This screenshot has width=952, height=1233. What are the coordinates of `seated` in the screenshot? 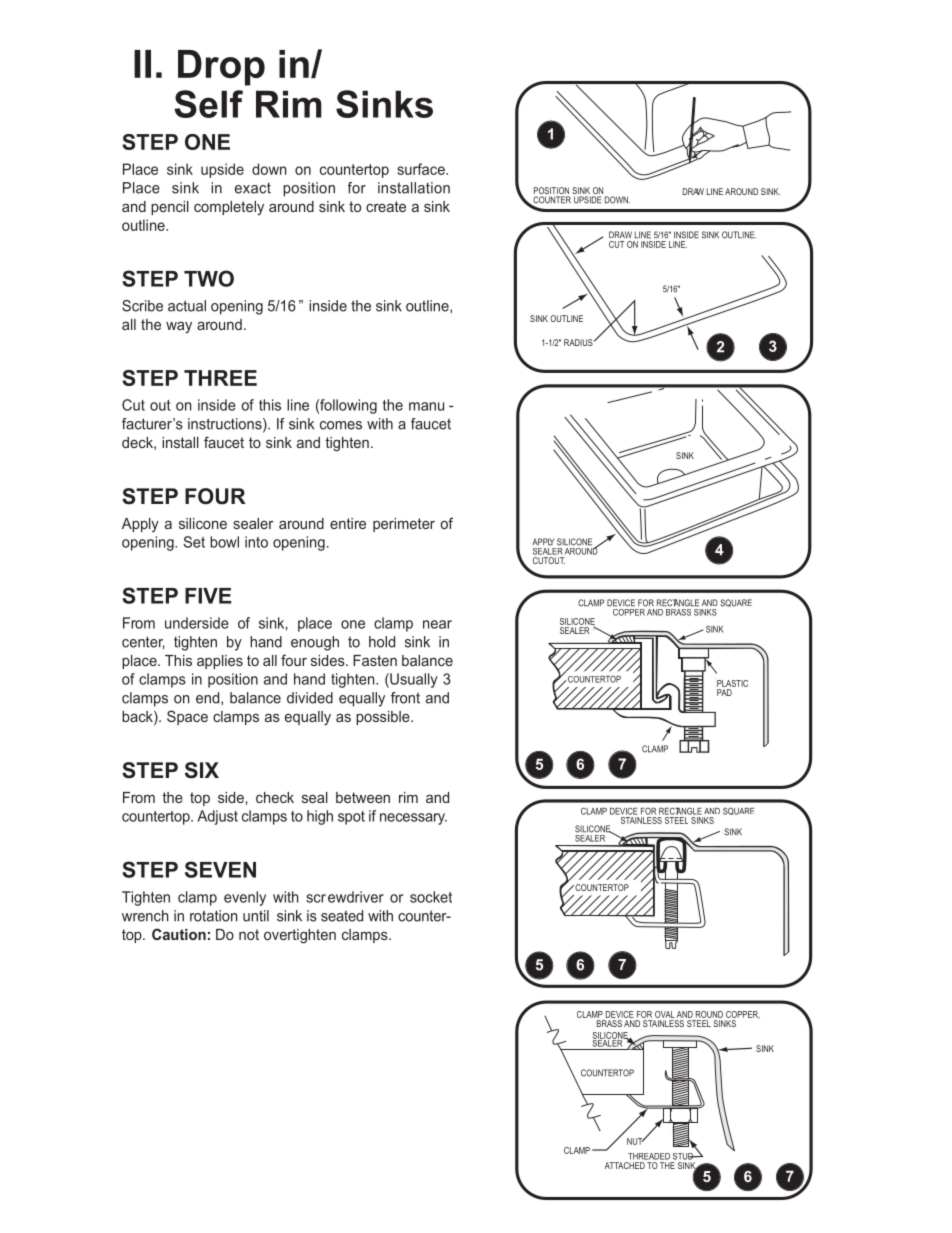 It's located at (342, 916).
